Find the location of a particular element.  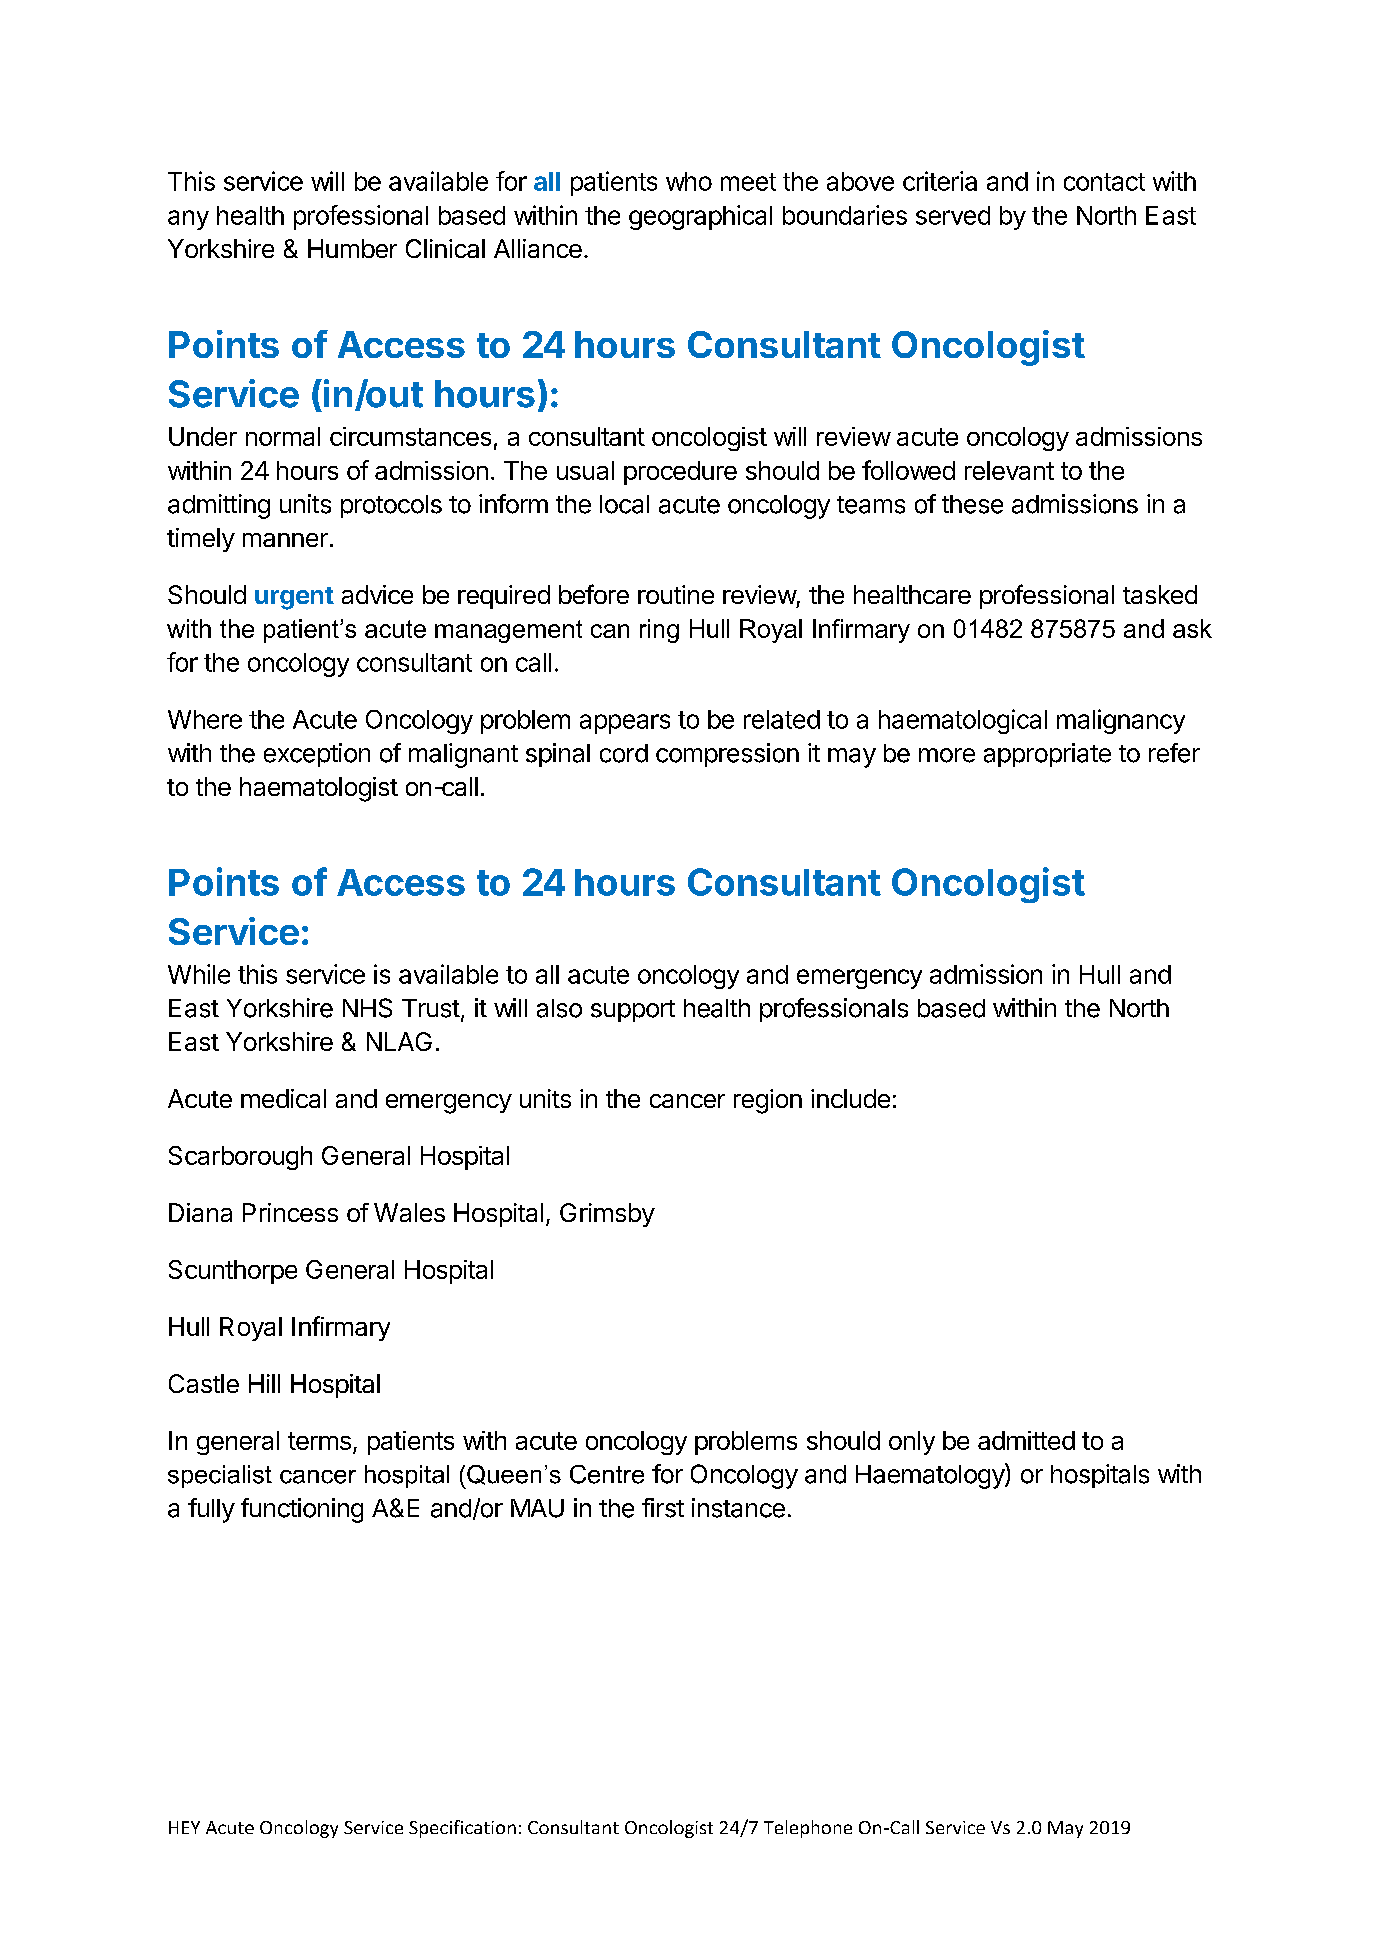

admitted is located at coordinates (1026, 1440).
